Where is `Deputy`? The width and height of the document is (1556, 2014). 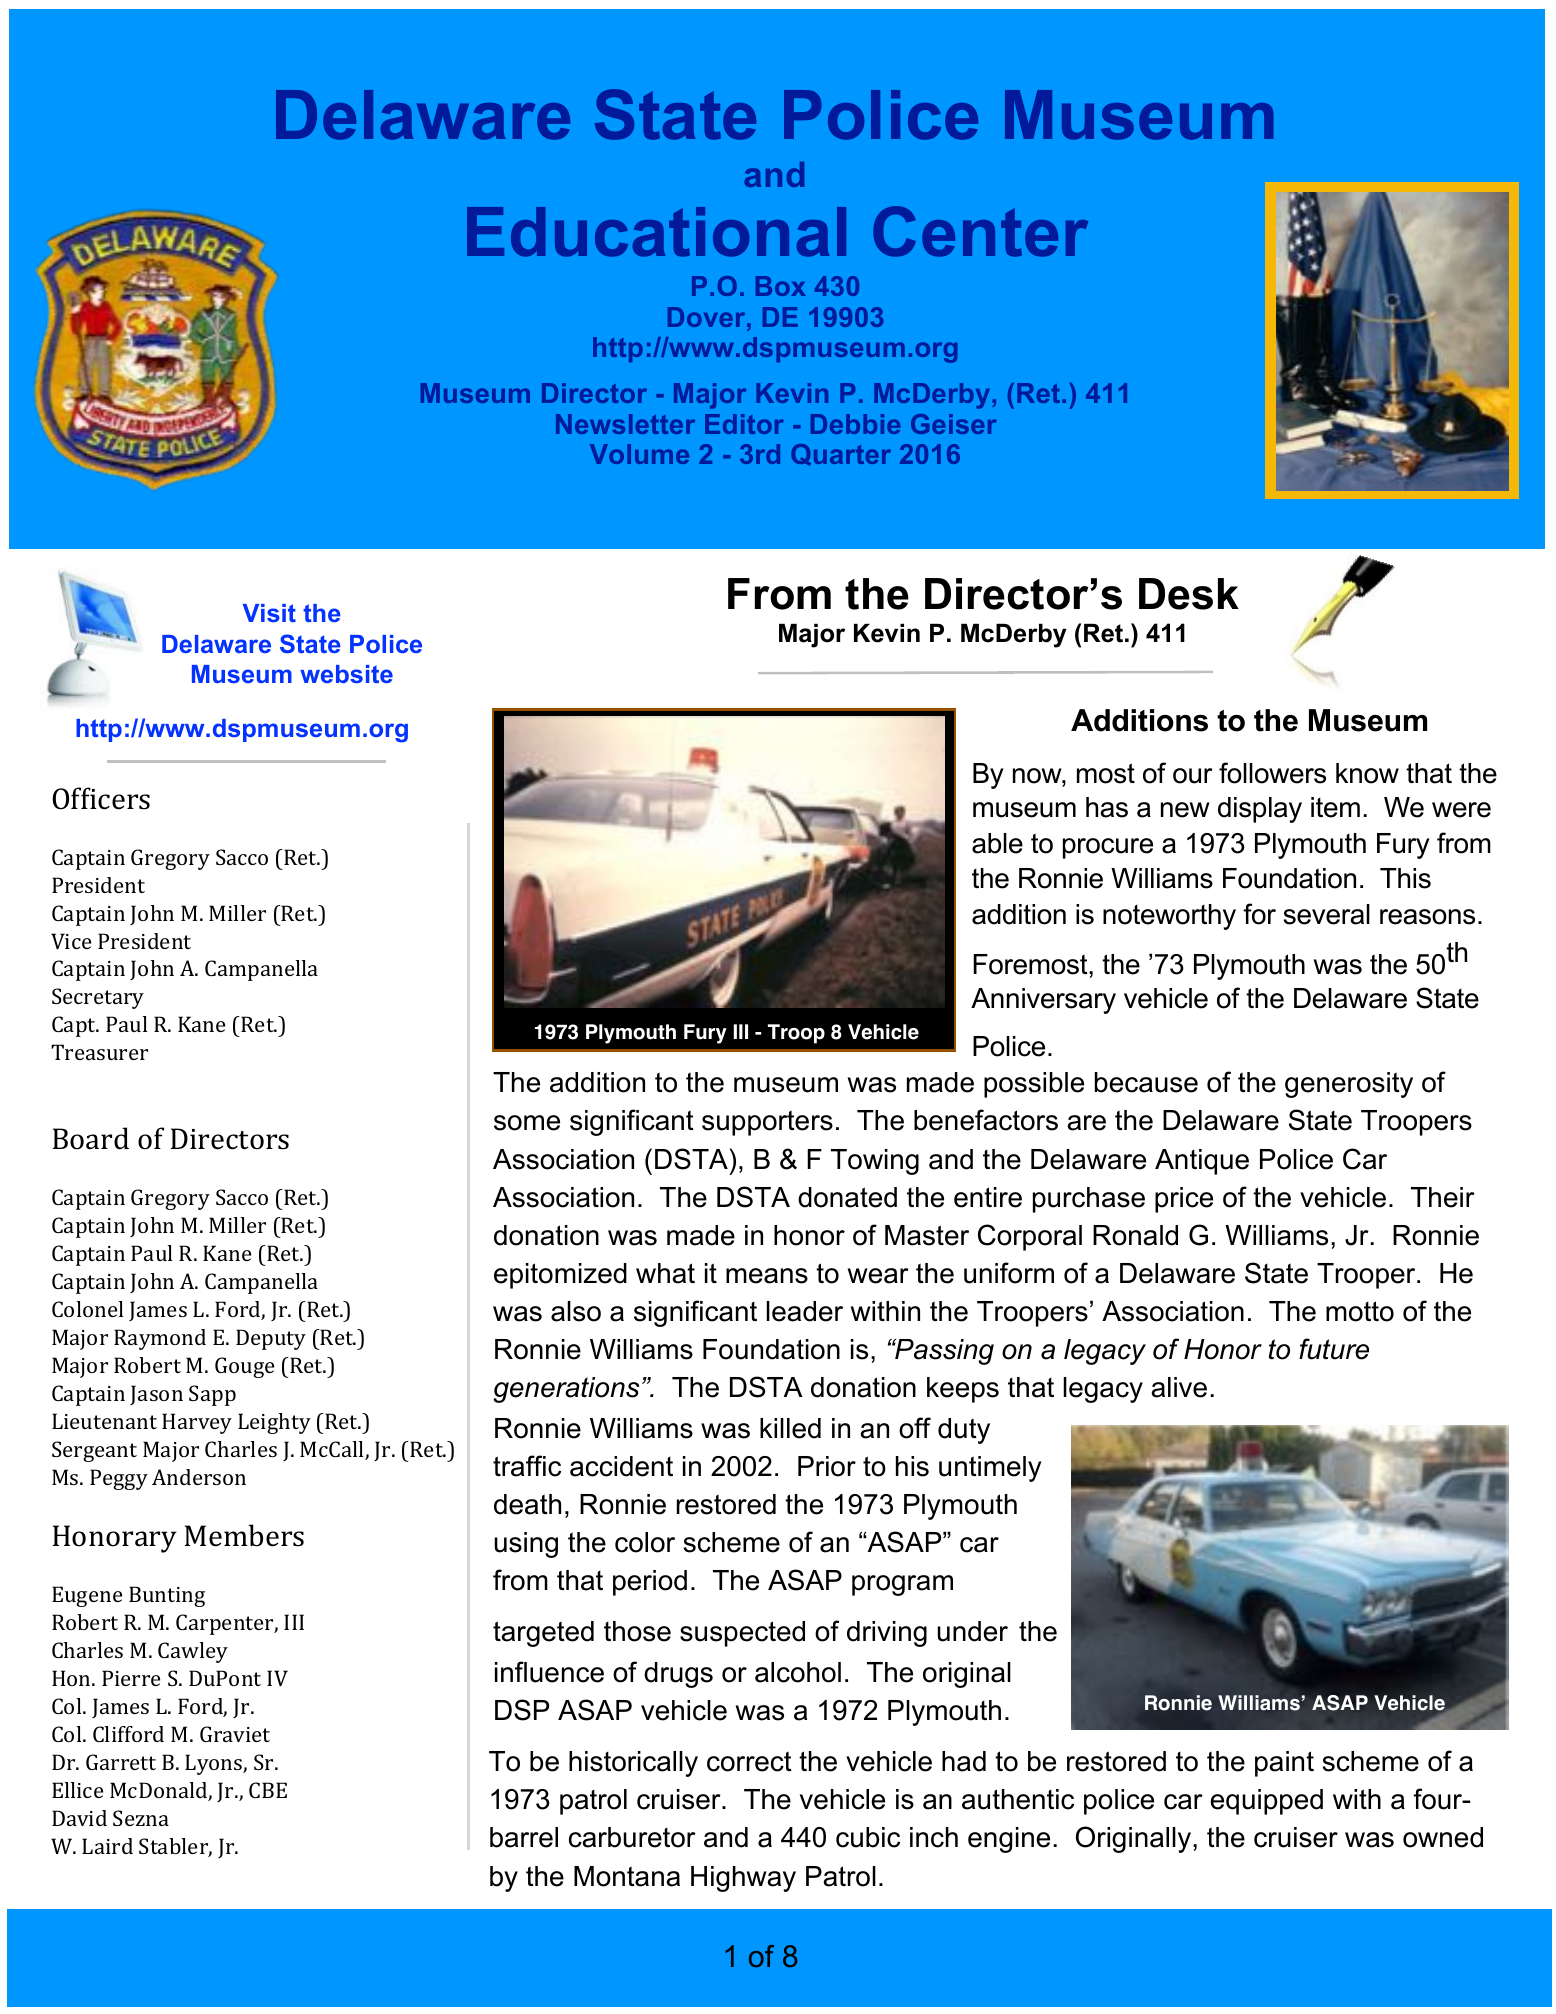 Deputy is located at coordinates (271, 1339).
